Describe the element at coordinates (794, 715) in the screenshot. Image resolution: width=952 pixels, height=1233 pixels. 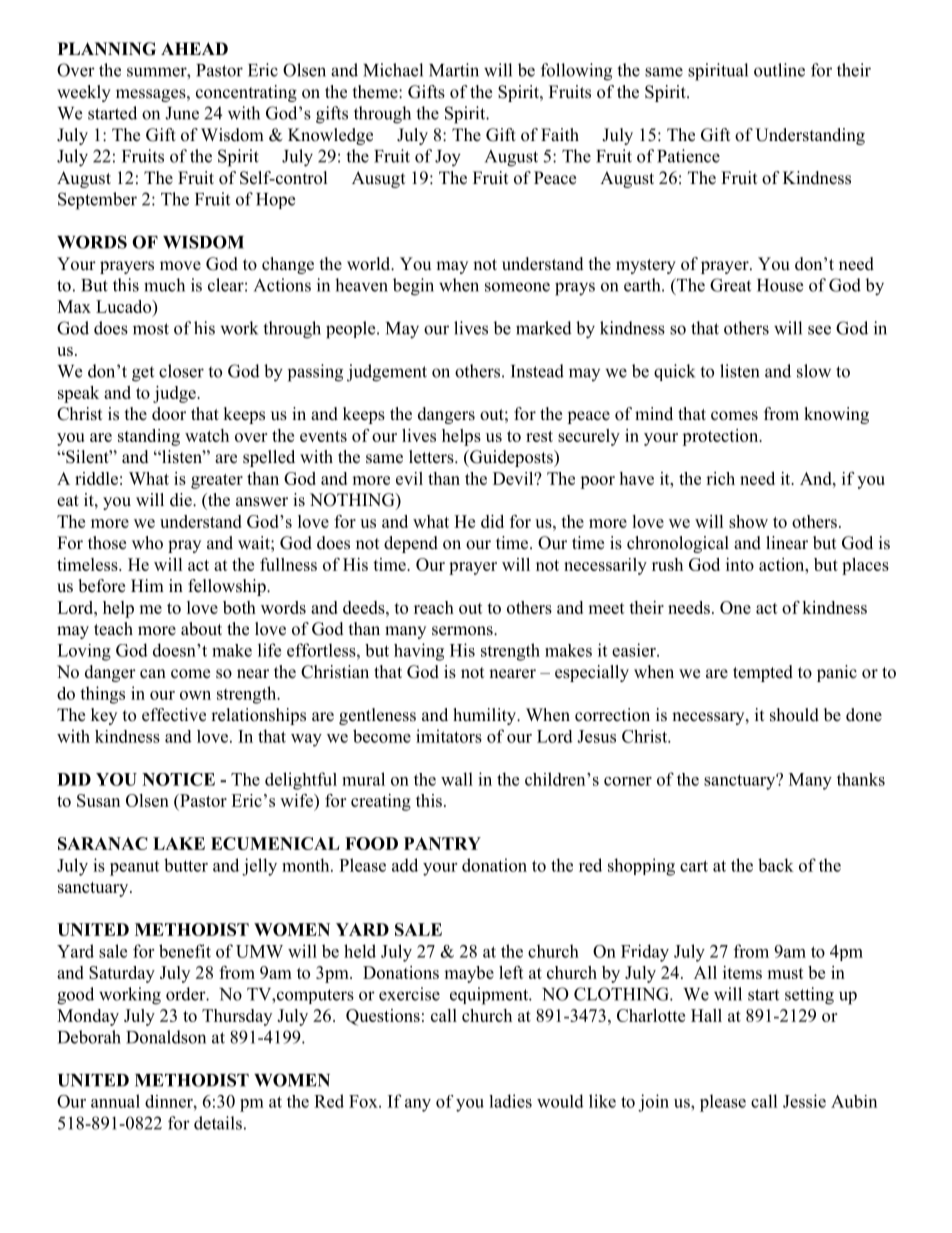
I see `should` at that location.
